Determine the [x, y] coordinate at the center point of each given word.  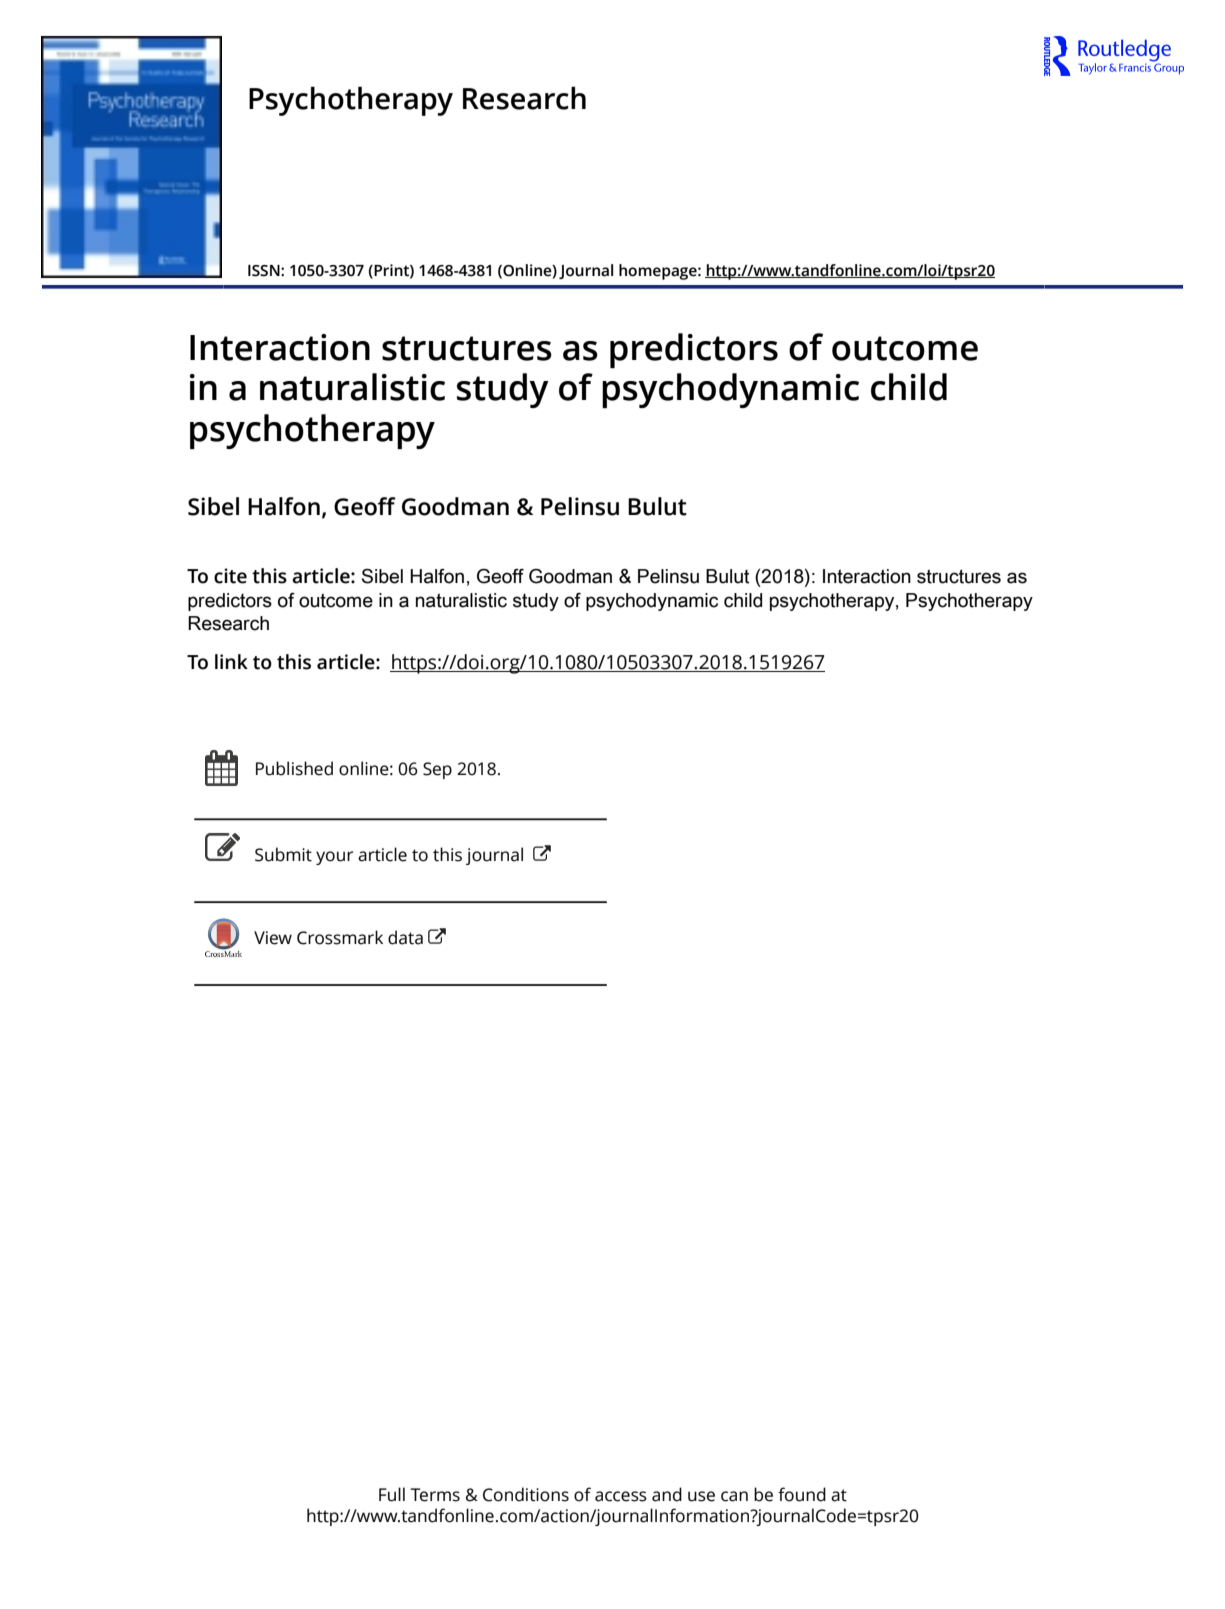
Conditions [526, 1494]
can [734, 1496]
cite [230, 576]
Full [392, 1494]
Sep [437, 770]
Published [294, 768]
